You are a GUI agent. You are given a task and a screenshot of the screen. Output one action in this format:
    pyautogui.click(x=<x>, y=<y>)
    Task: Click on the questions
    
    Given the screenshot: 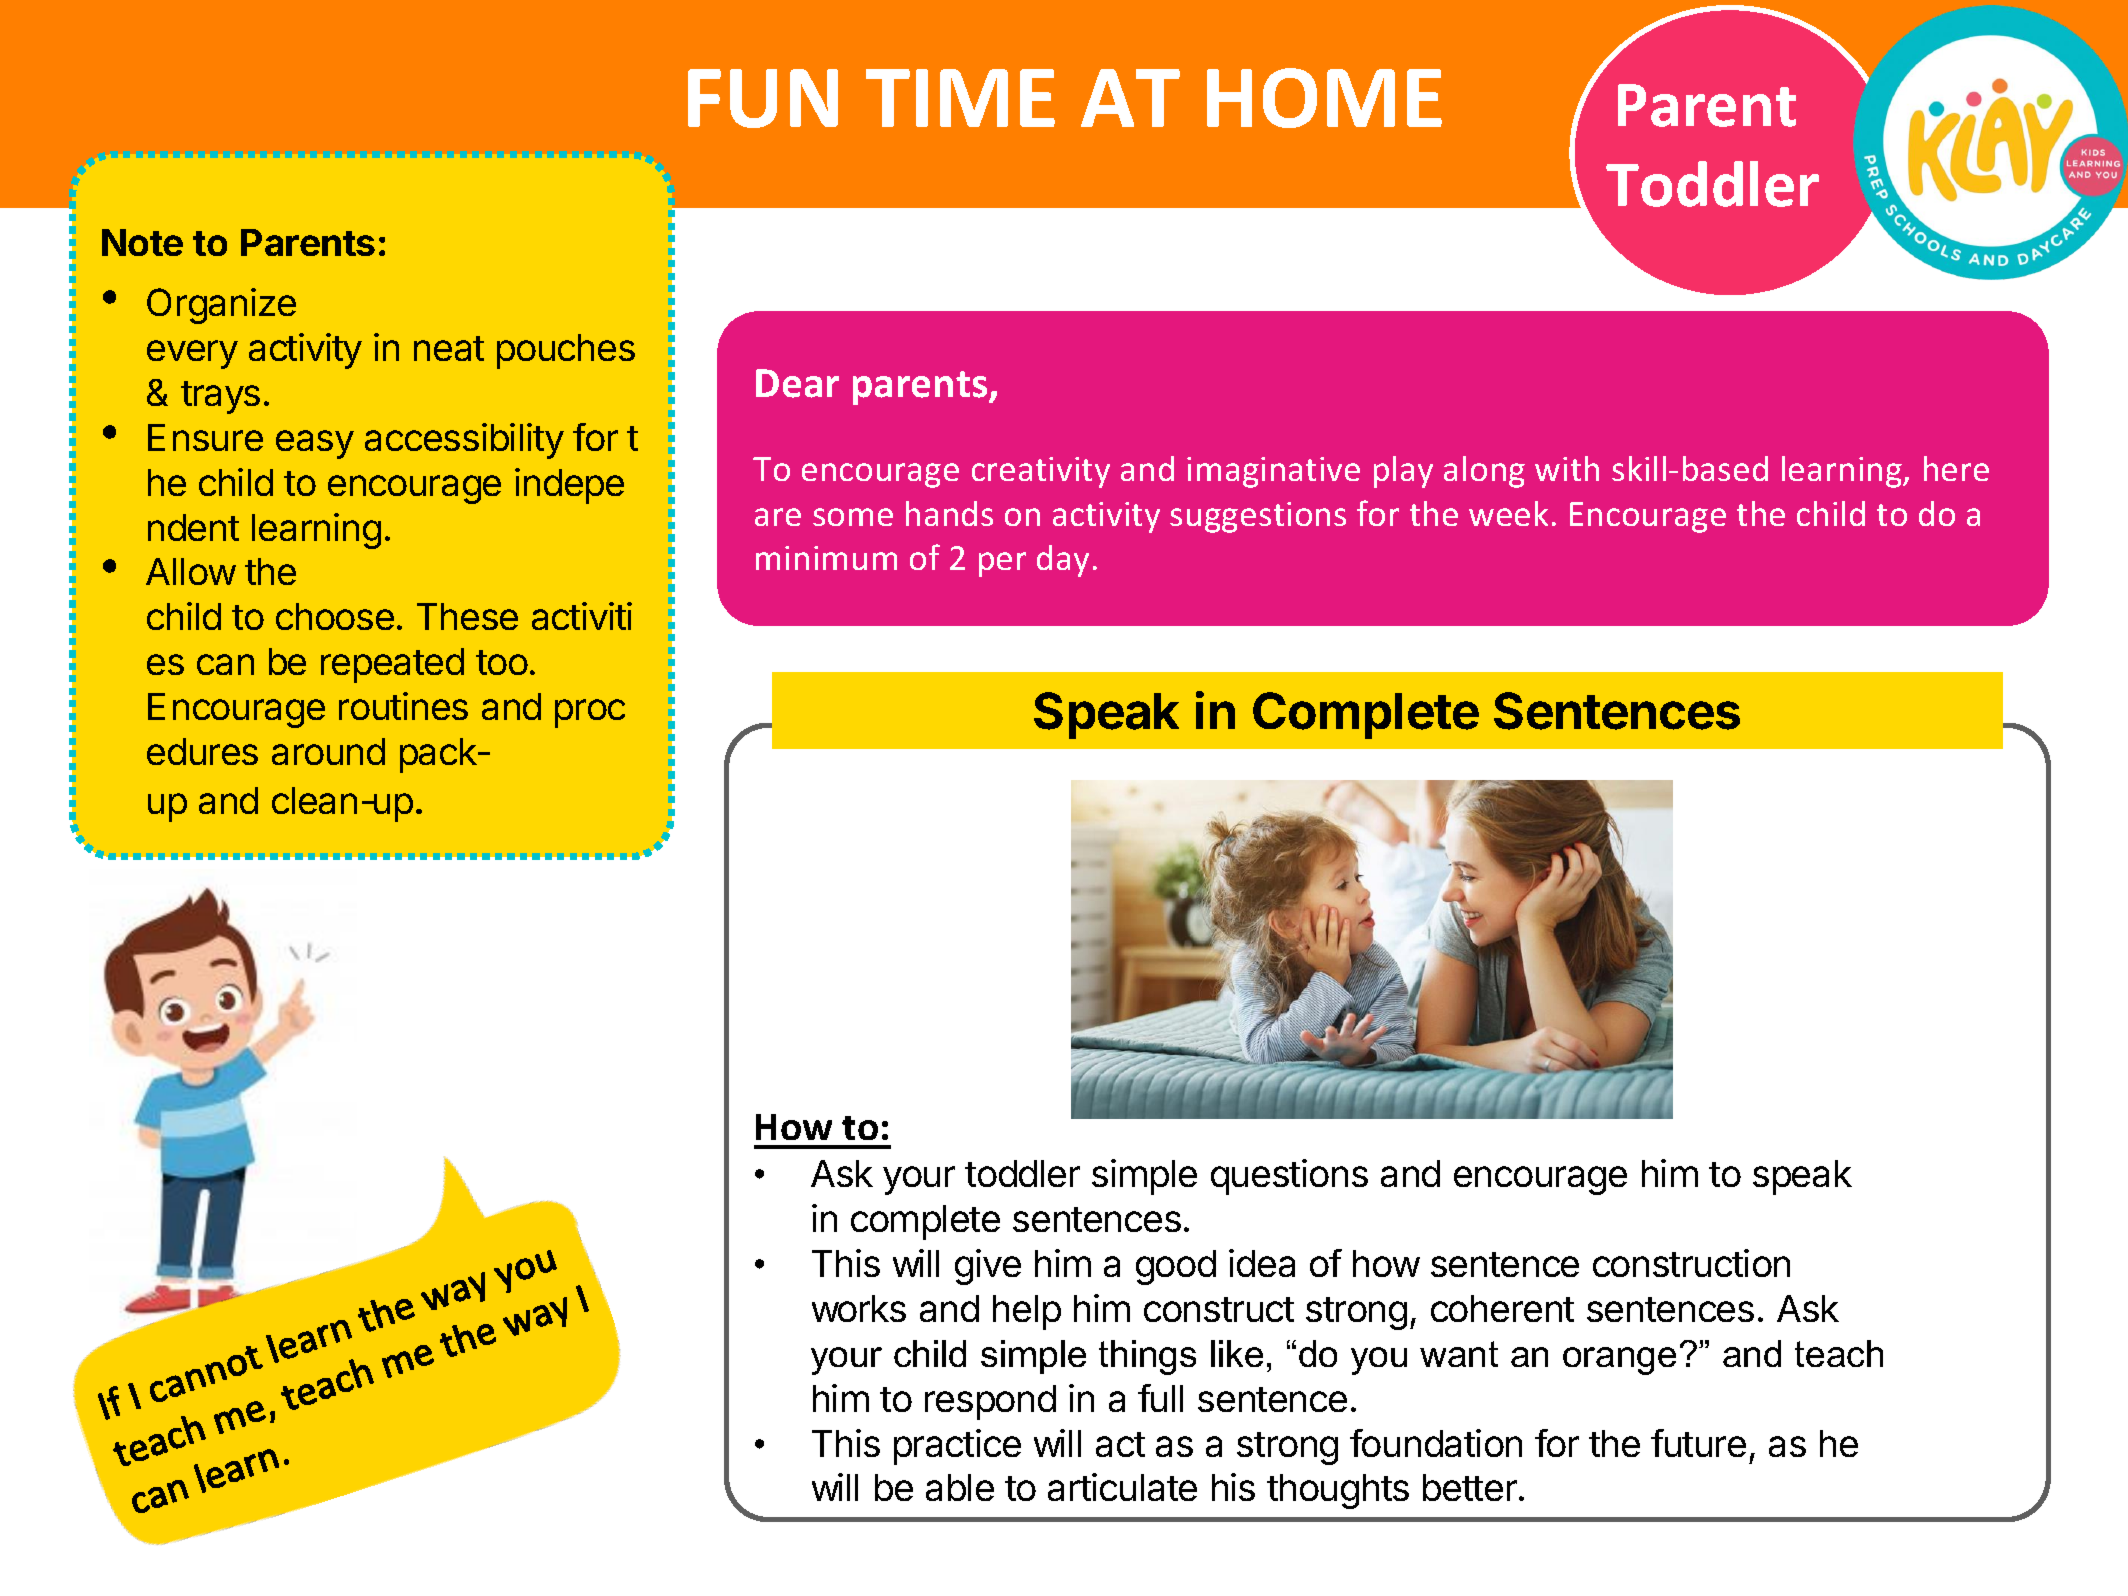 What is the action you would take?
    pyautogui.click(x=1289, y=1177)
